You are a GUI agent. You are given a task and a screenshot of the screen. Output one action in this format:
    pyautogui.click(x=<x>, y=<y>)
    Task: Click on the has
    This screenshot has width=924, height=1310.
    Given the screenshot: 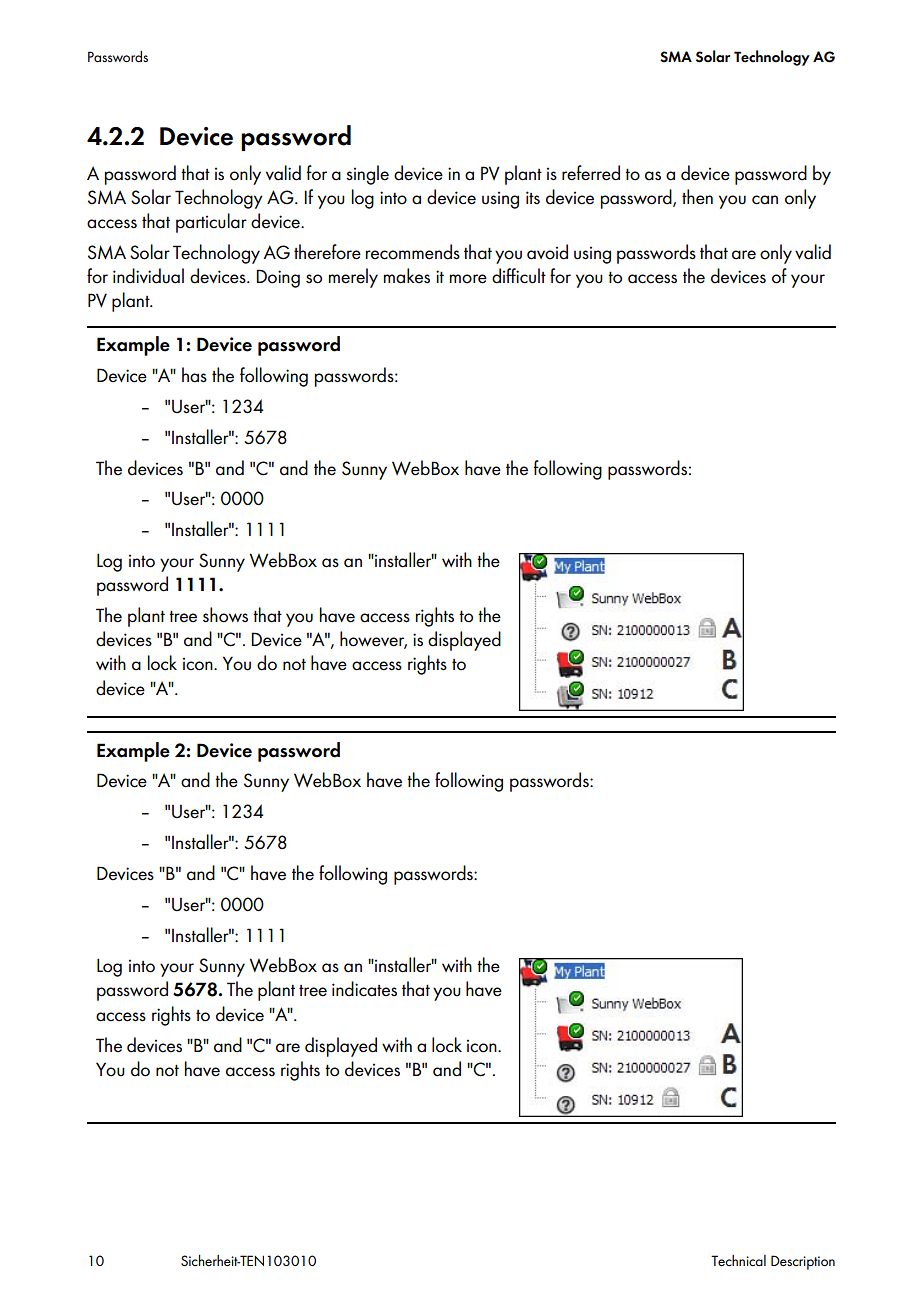 What is the action you would take?
    pyautogui.click(x=194, y=375)
